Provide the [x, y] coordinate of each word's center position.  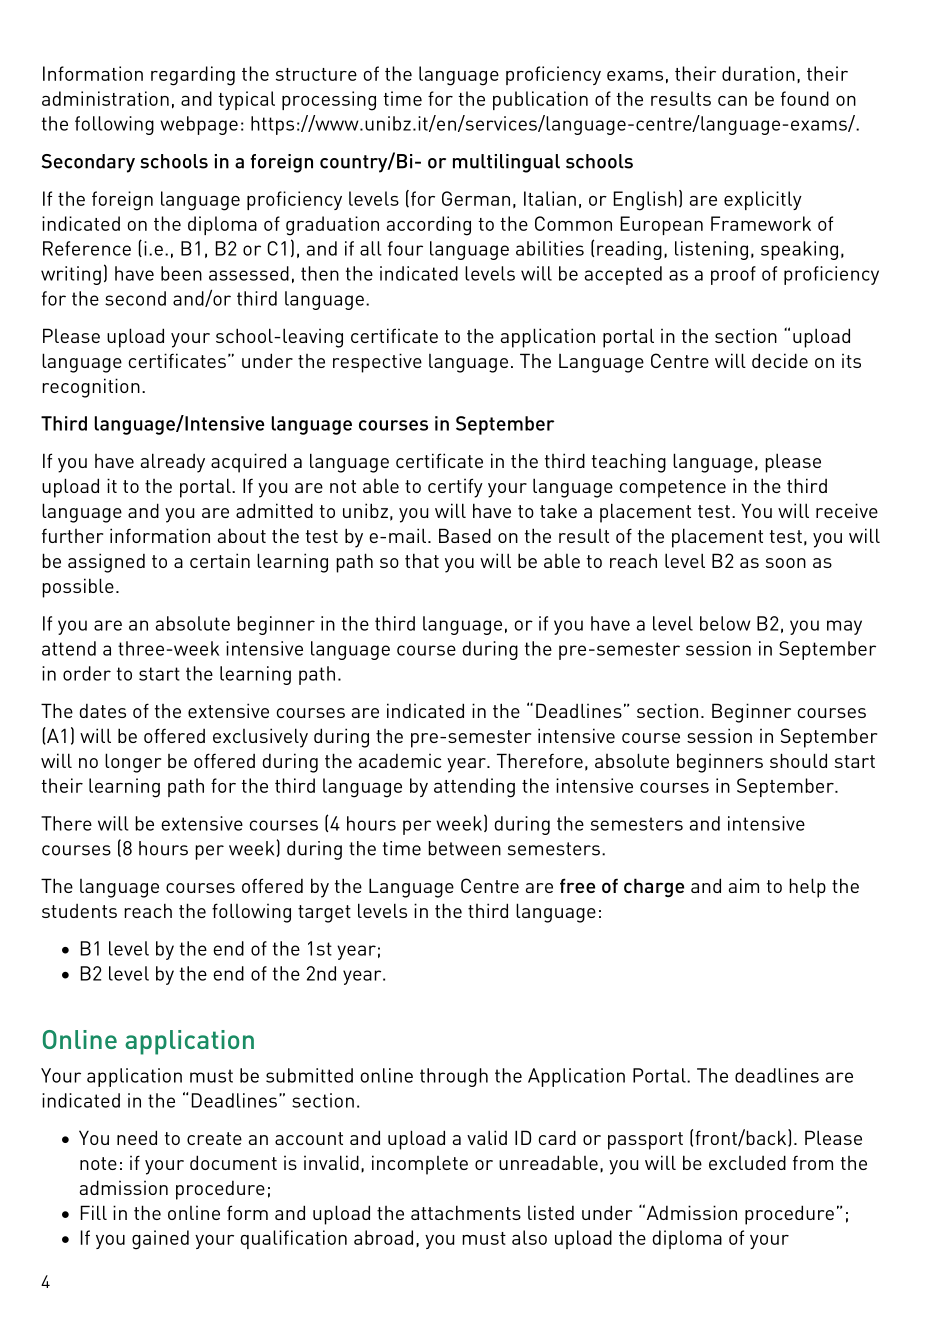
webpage [199, 125]
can [732, 101]
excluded [747, 1162]
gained [160, 1240]
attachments [466, 1212]
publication [540, 100]
